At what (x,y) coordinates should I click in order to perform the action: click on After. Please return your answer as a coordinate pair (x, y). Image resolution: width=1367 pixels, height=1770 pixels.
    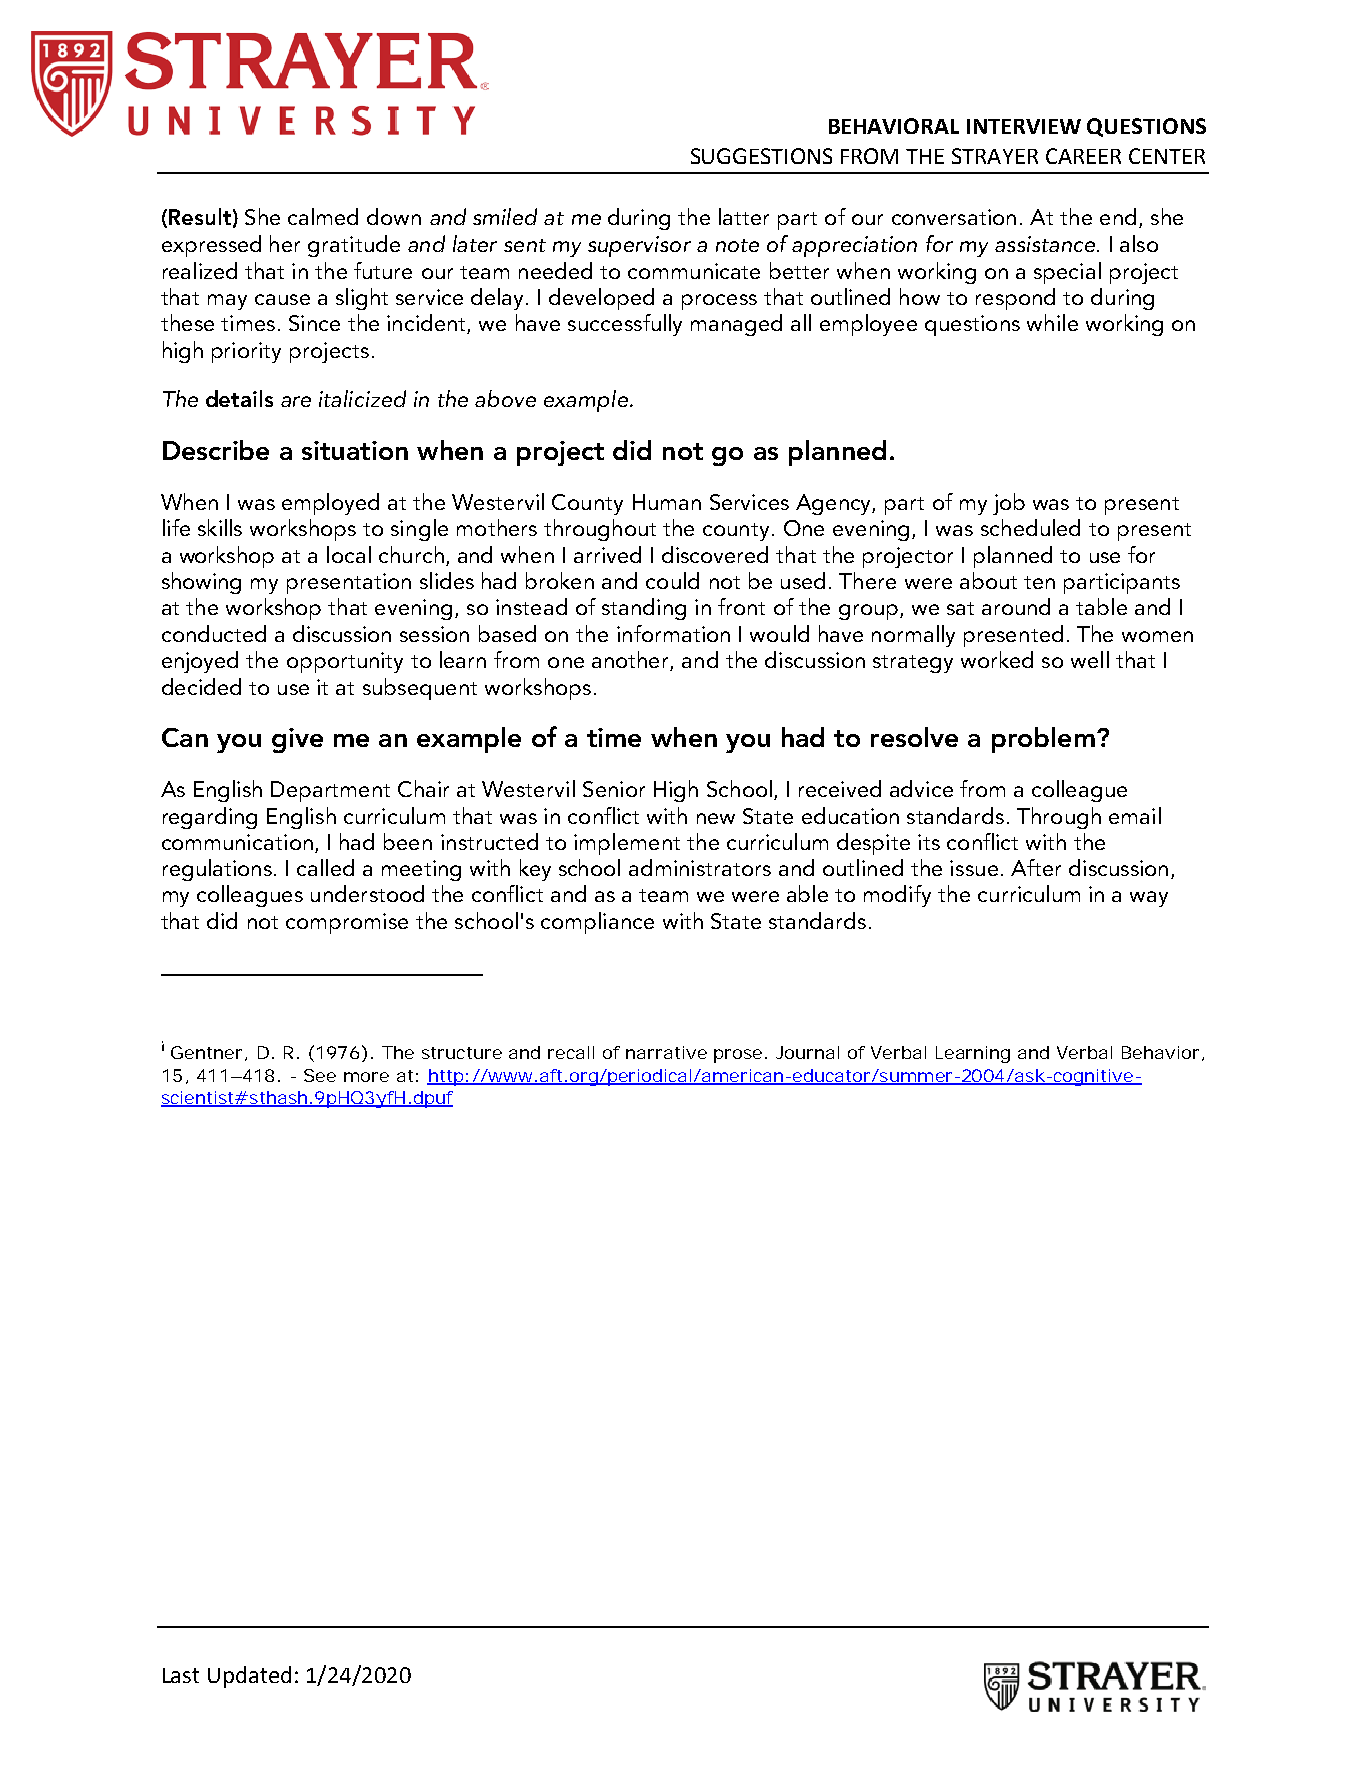
    Looking at the image, I should click on (1036, 867).
